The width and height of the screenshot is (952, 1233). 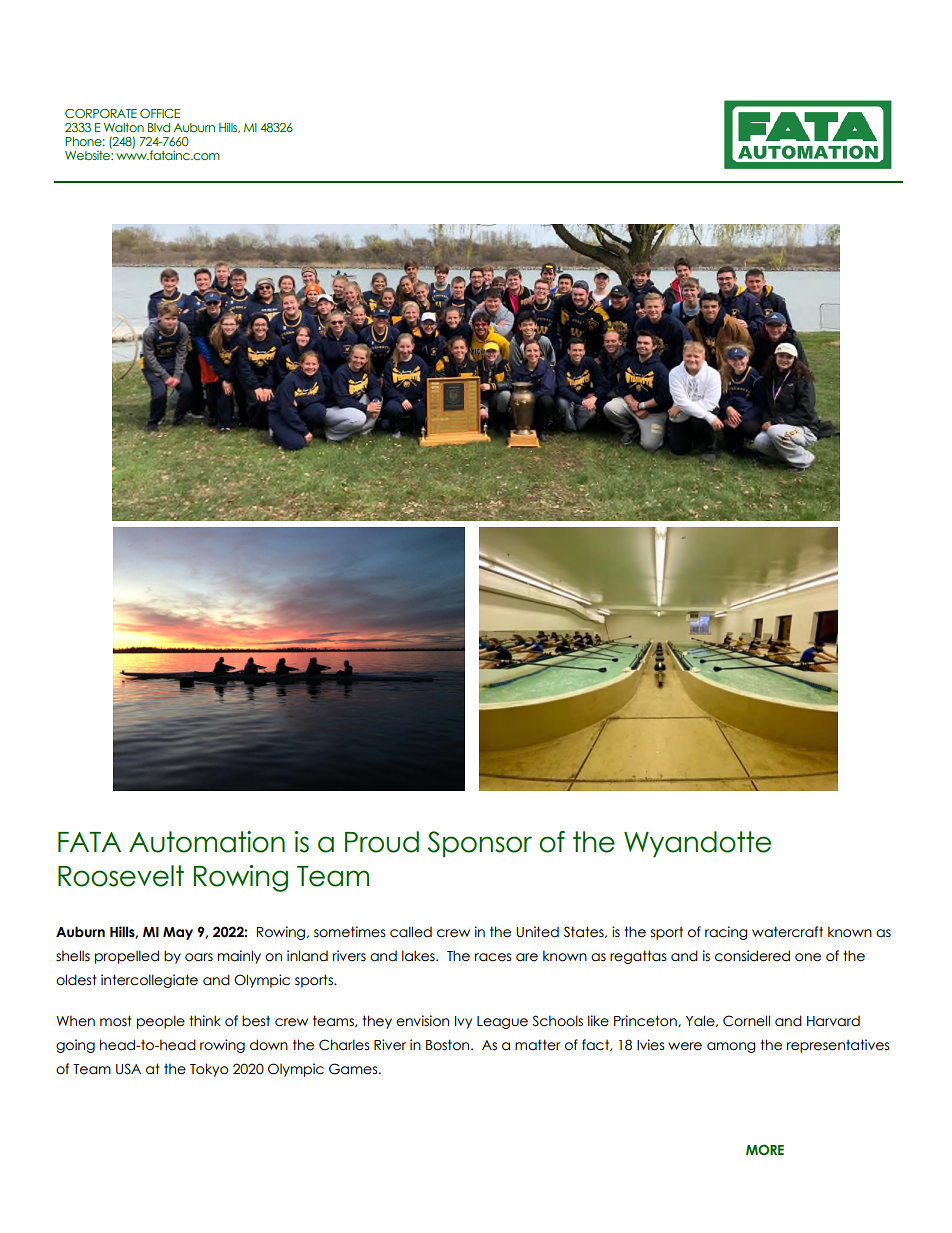 I want to click on Boston, so click(x=449, y=1045).
